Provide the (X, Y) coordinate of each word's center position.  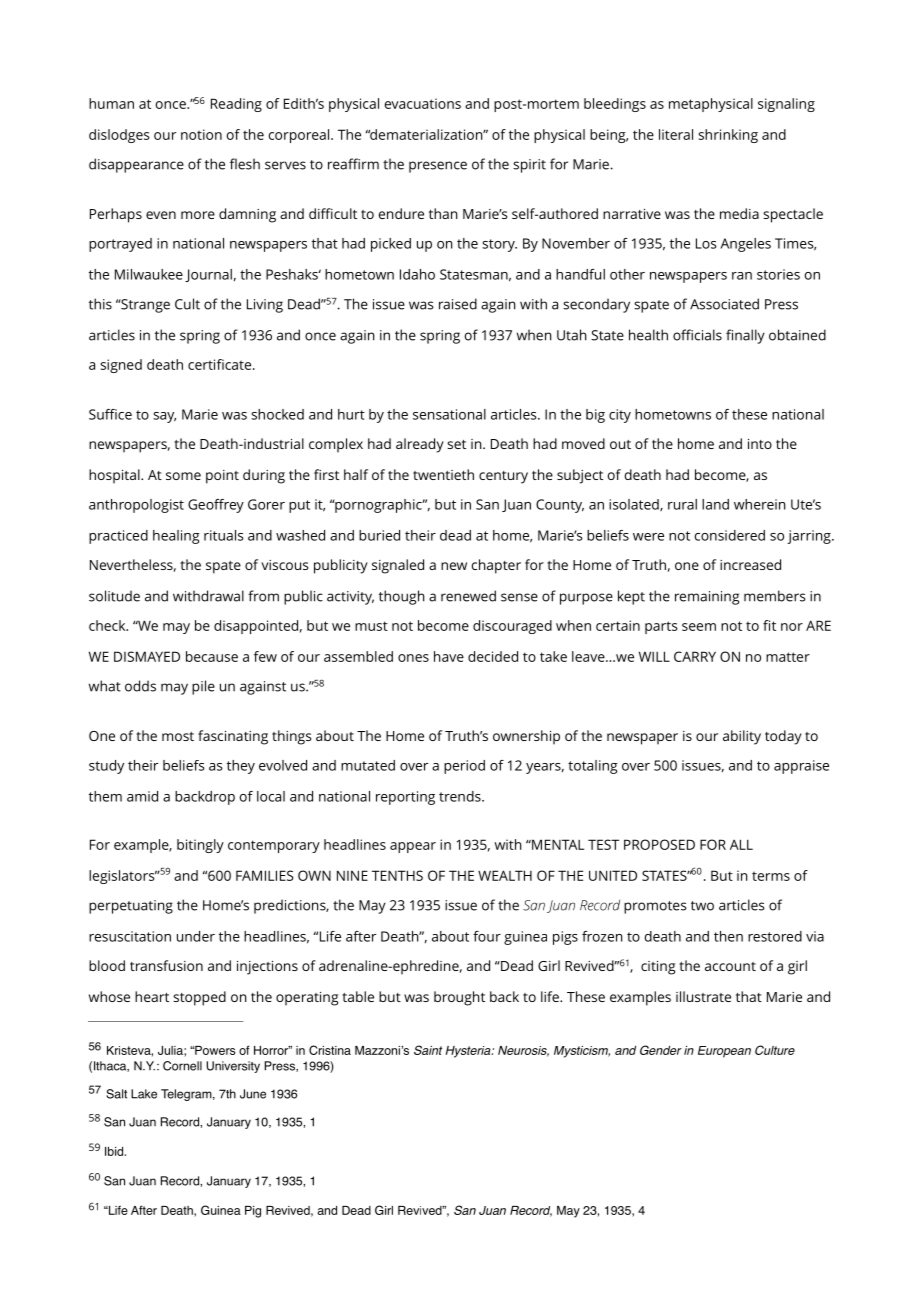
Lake (144, 1094)
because (212, 656)
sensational (449, 414)
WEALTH (505, 875)
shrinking (728, 136)
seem (699, 627)
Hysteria (469, 1052)
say (164, 417)
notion (201, 134)
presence (438, 167)
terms (771, 876)
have (449, 656)
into (760, 444)
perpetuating (131, 907)
